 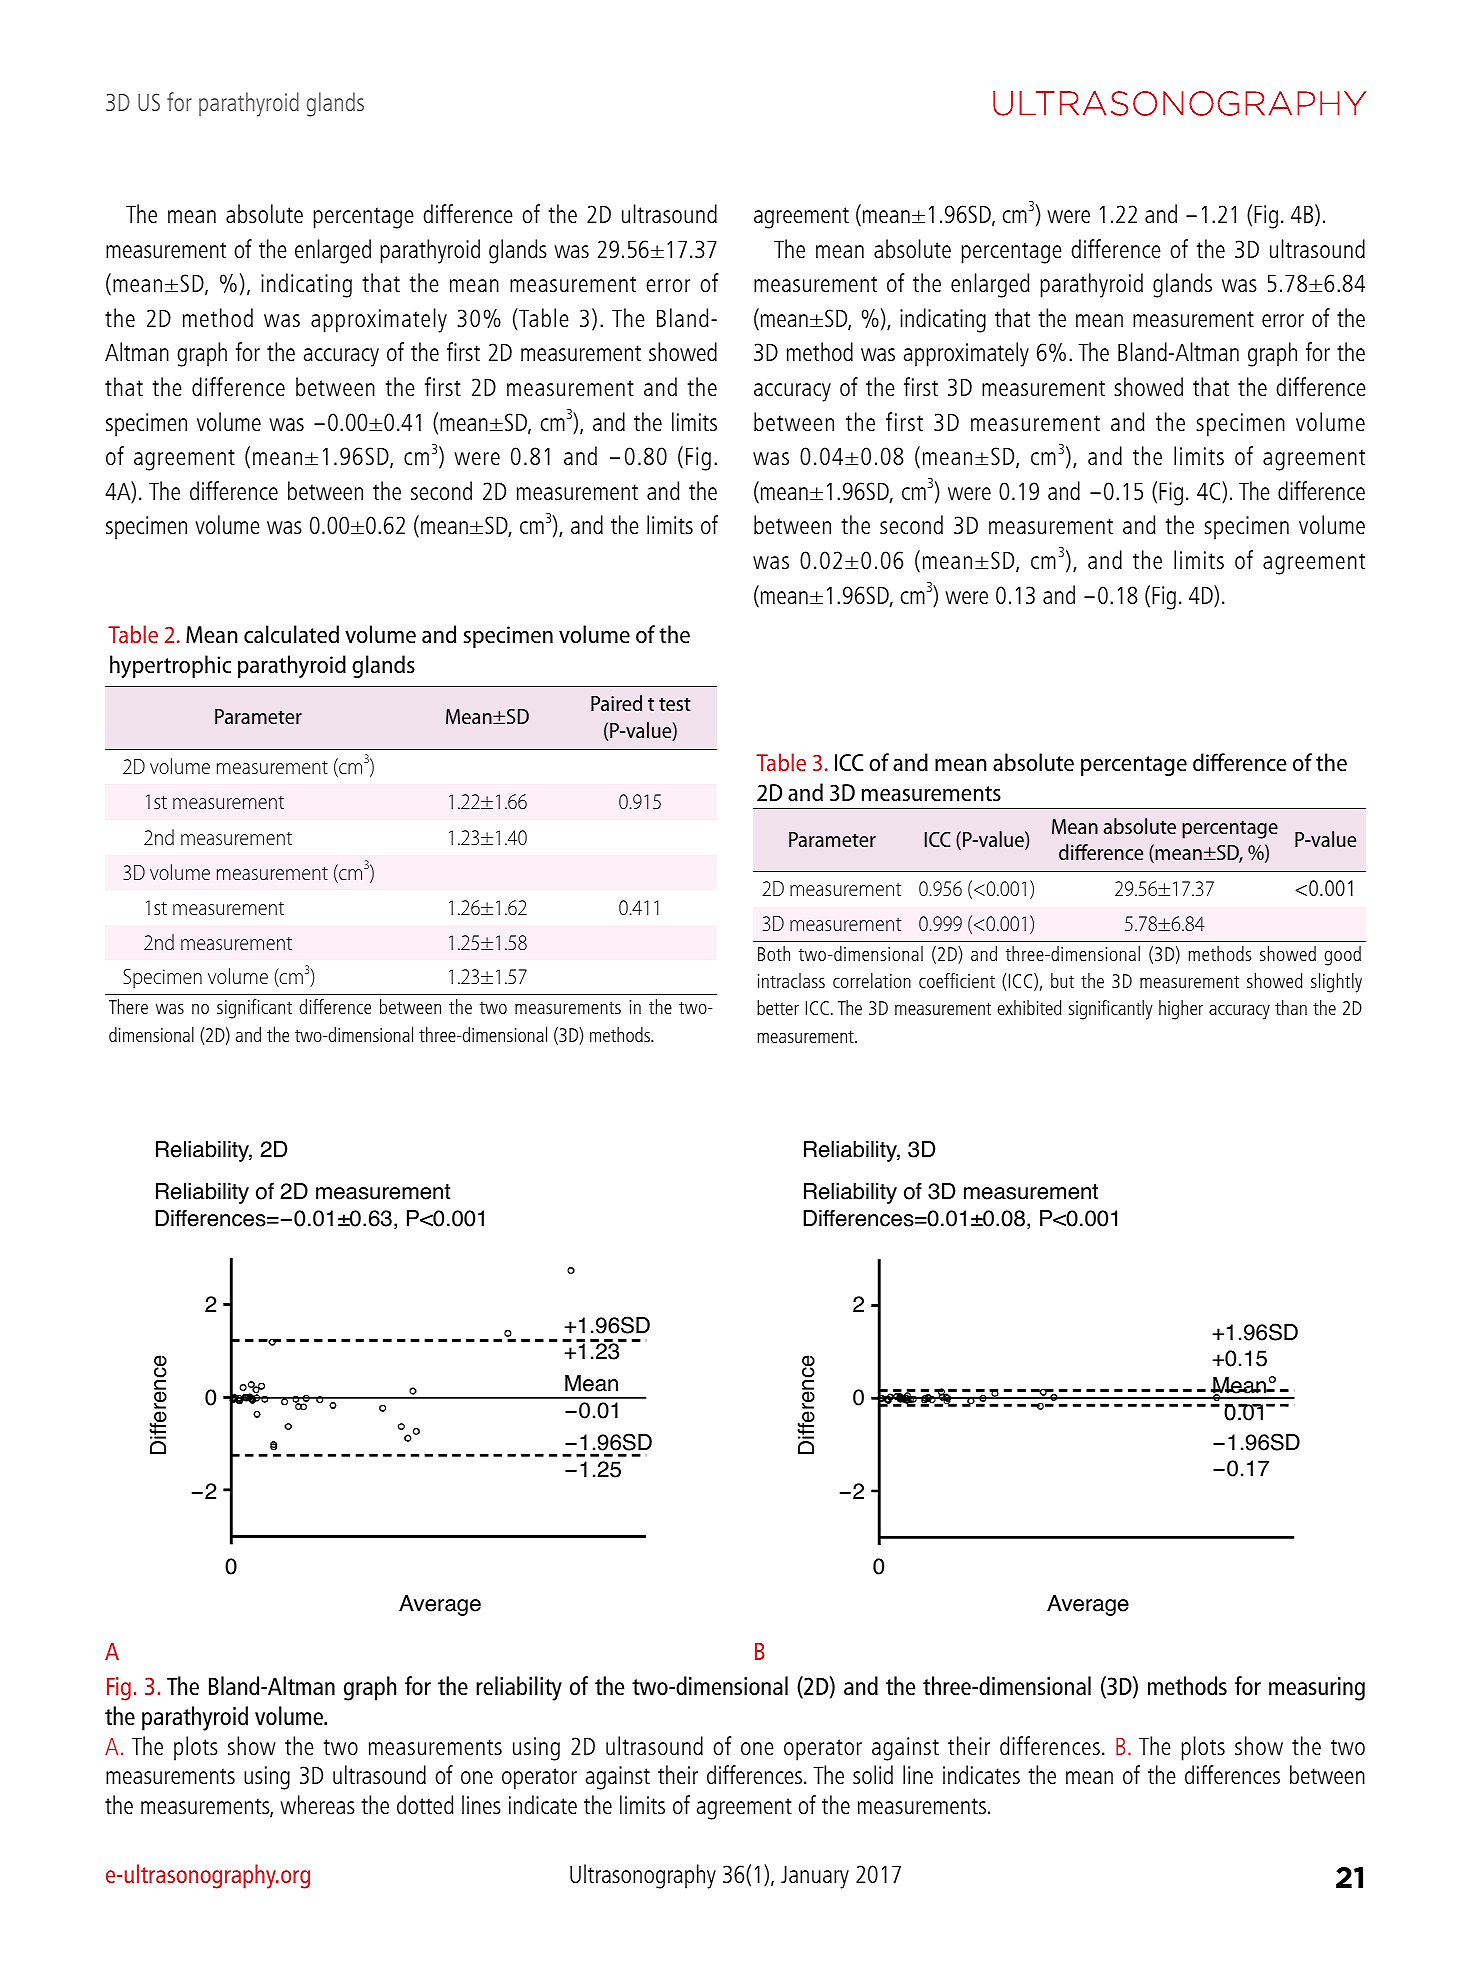 I want to click on better, so click(x=778, y=1007).
